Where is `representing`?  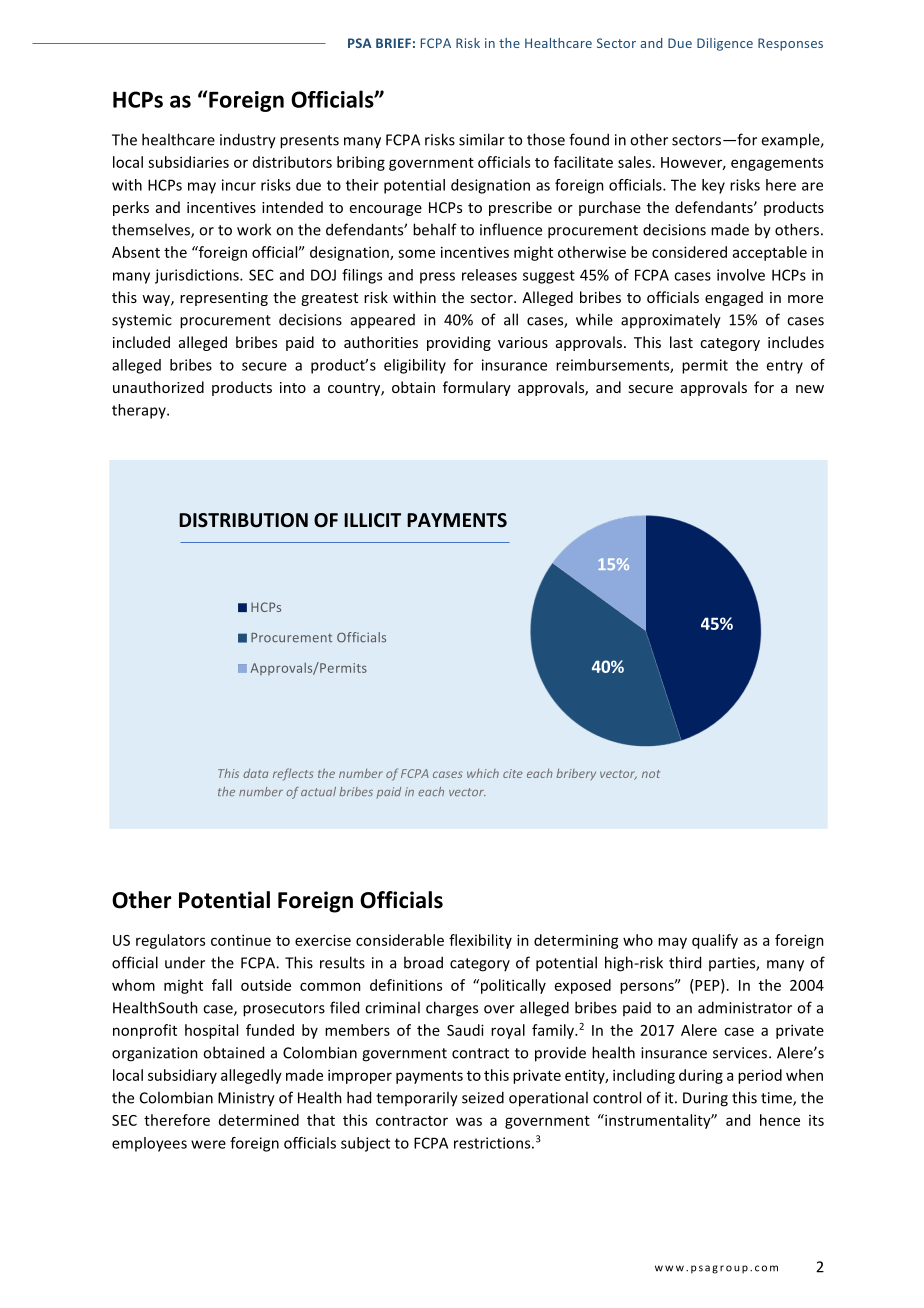 representing is located at coordinates (224, 299).
